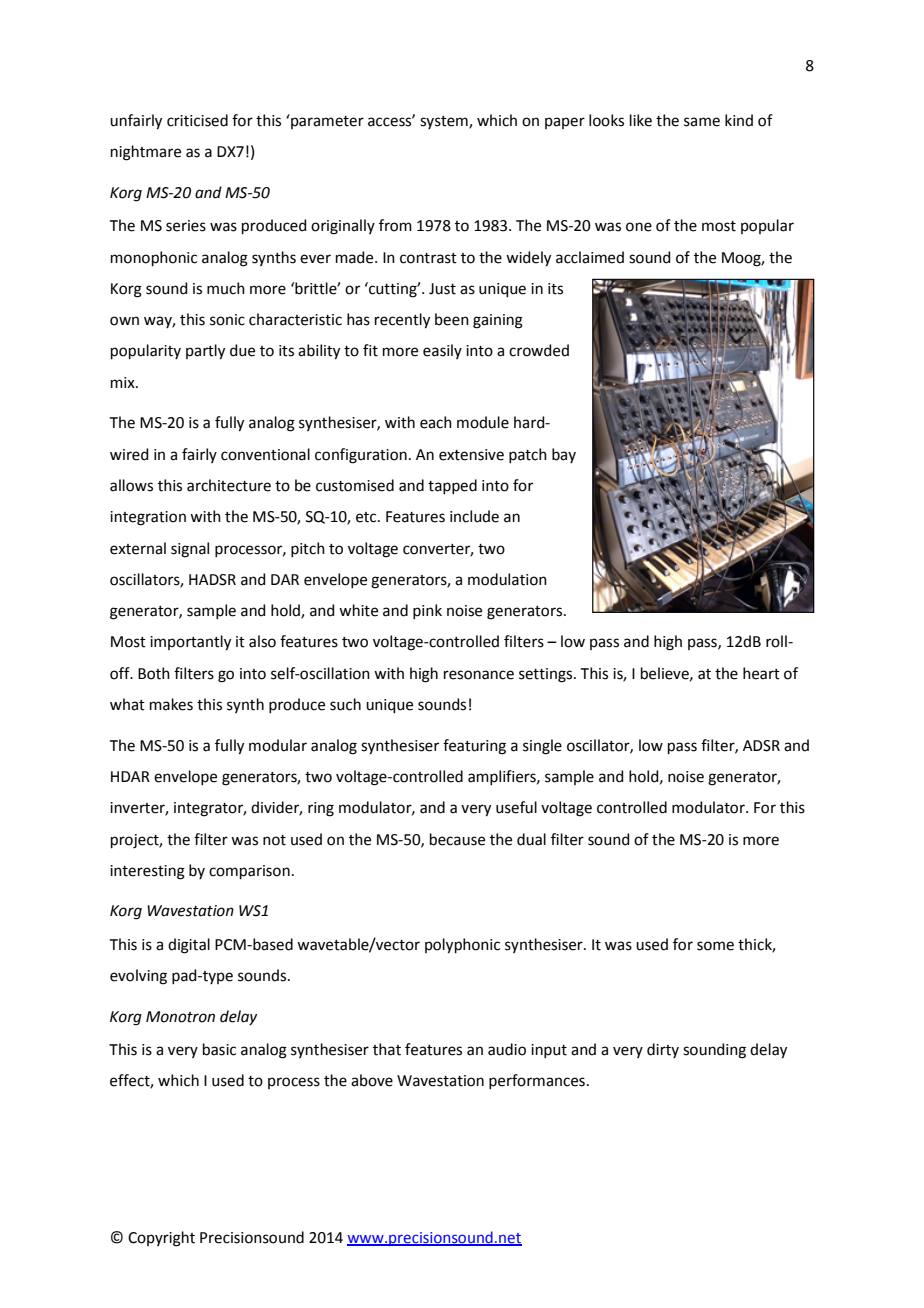 The width and height of the screenshot is (924, 1308). What do you see at coordinates (372, 1080) in the screenshot?
I see `above` at bounding box center [372, 1080].
